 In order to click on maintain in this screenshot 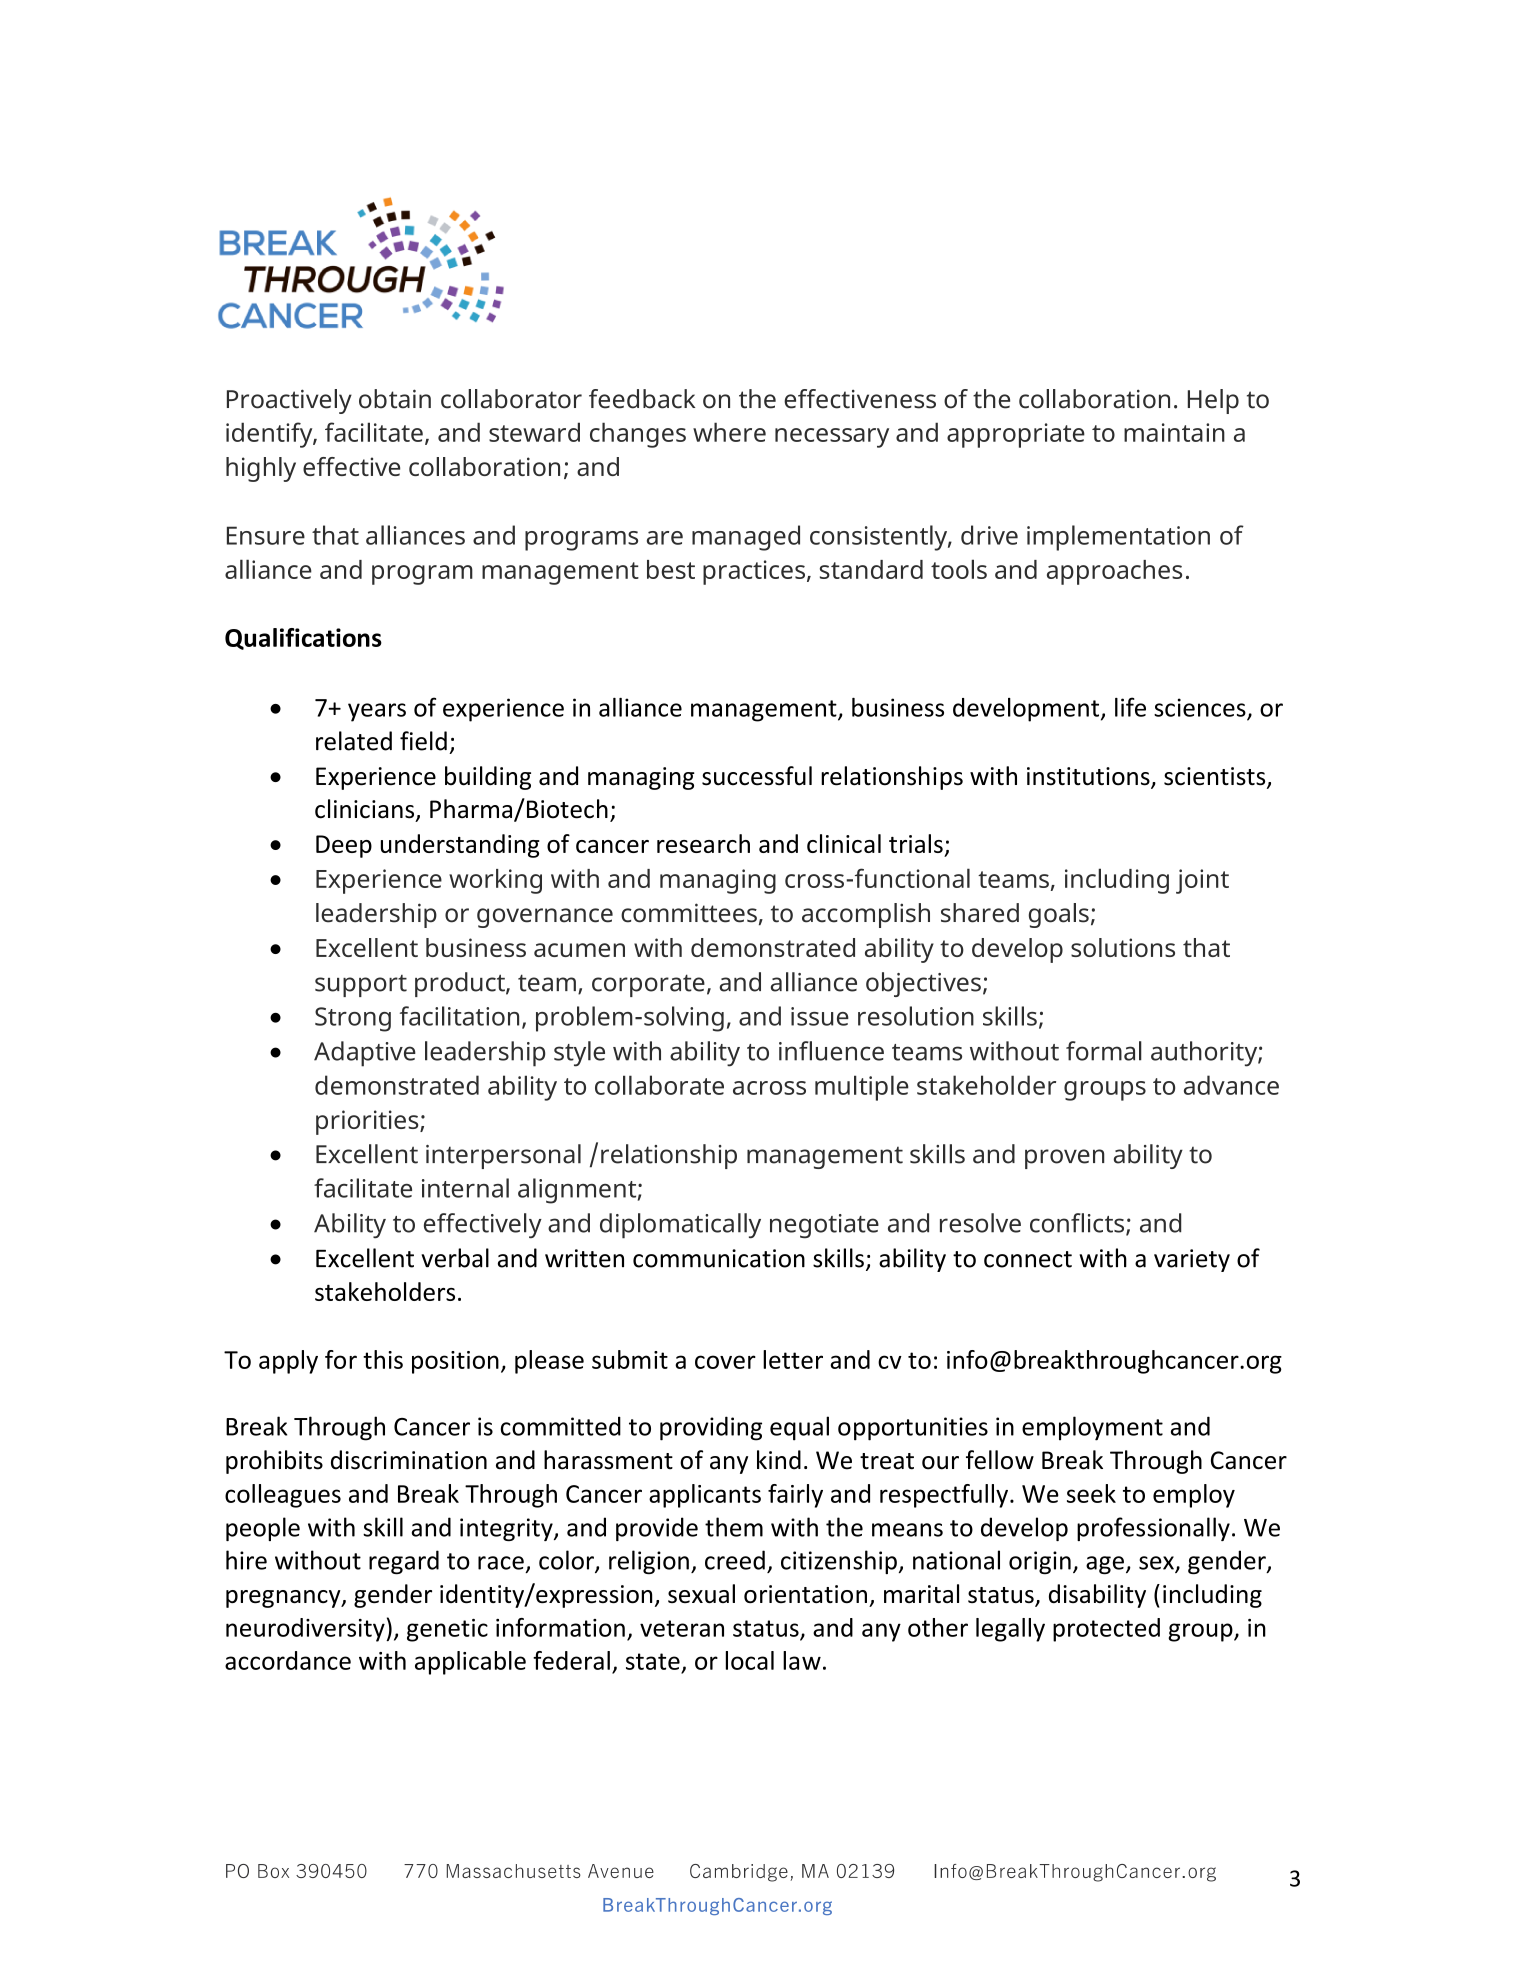, I will do `click(1174, 432)`.
